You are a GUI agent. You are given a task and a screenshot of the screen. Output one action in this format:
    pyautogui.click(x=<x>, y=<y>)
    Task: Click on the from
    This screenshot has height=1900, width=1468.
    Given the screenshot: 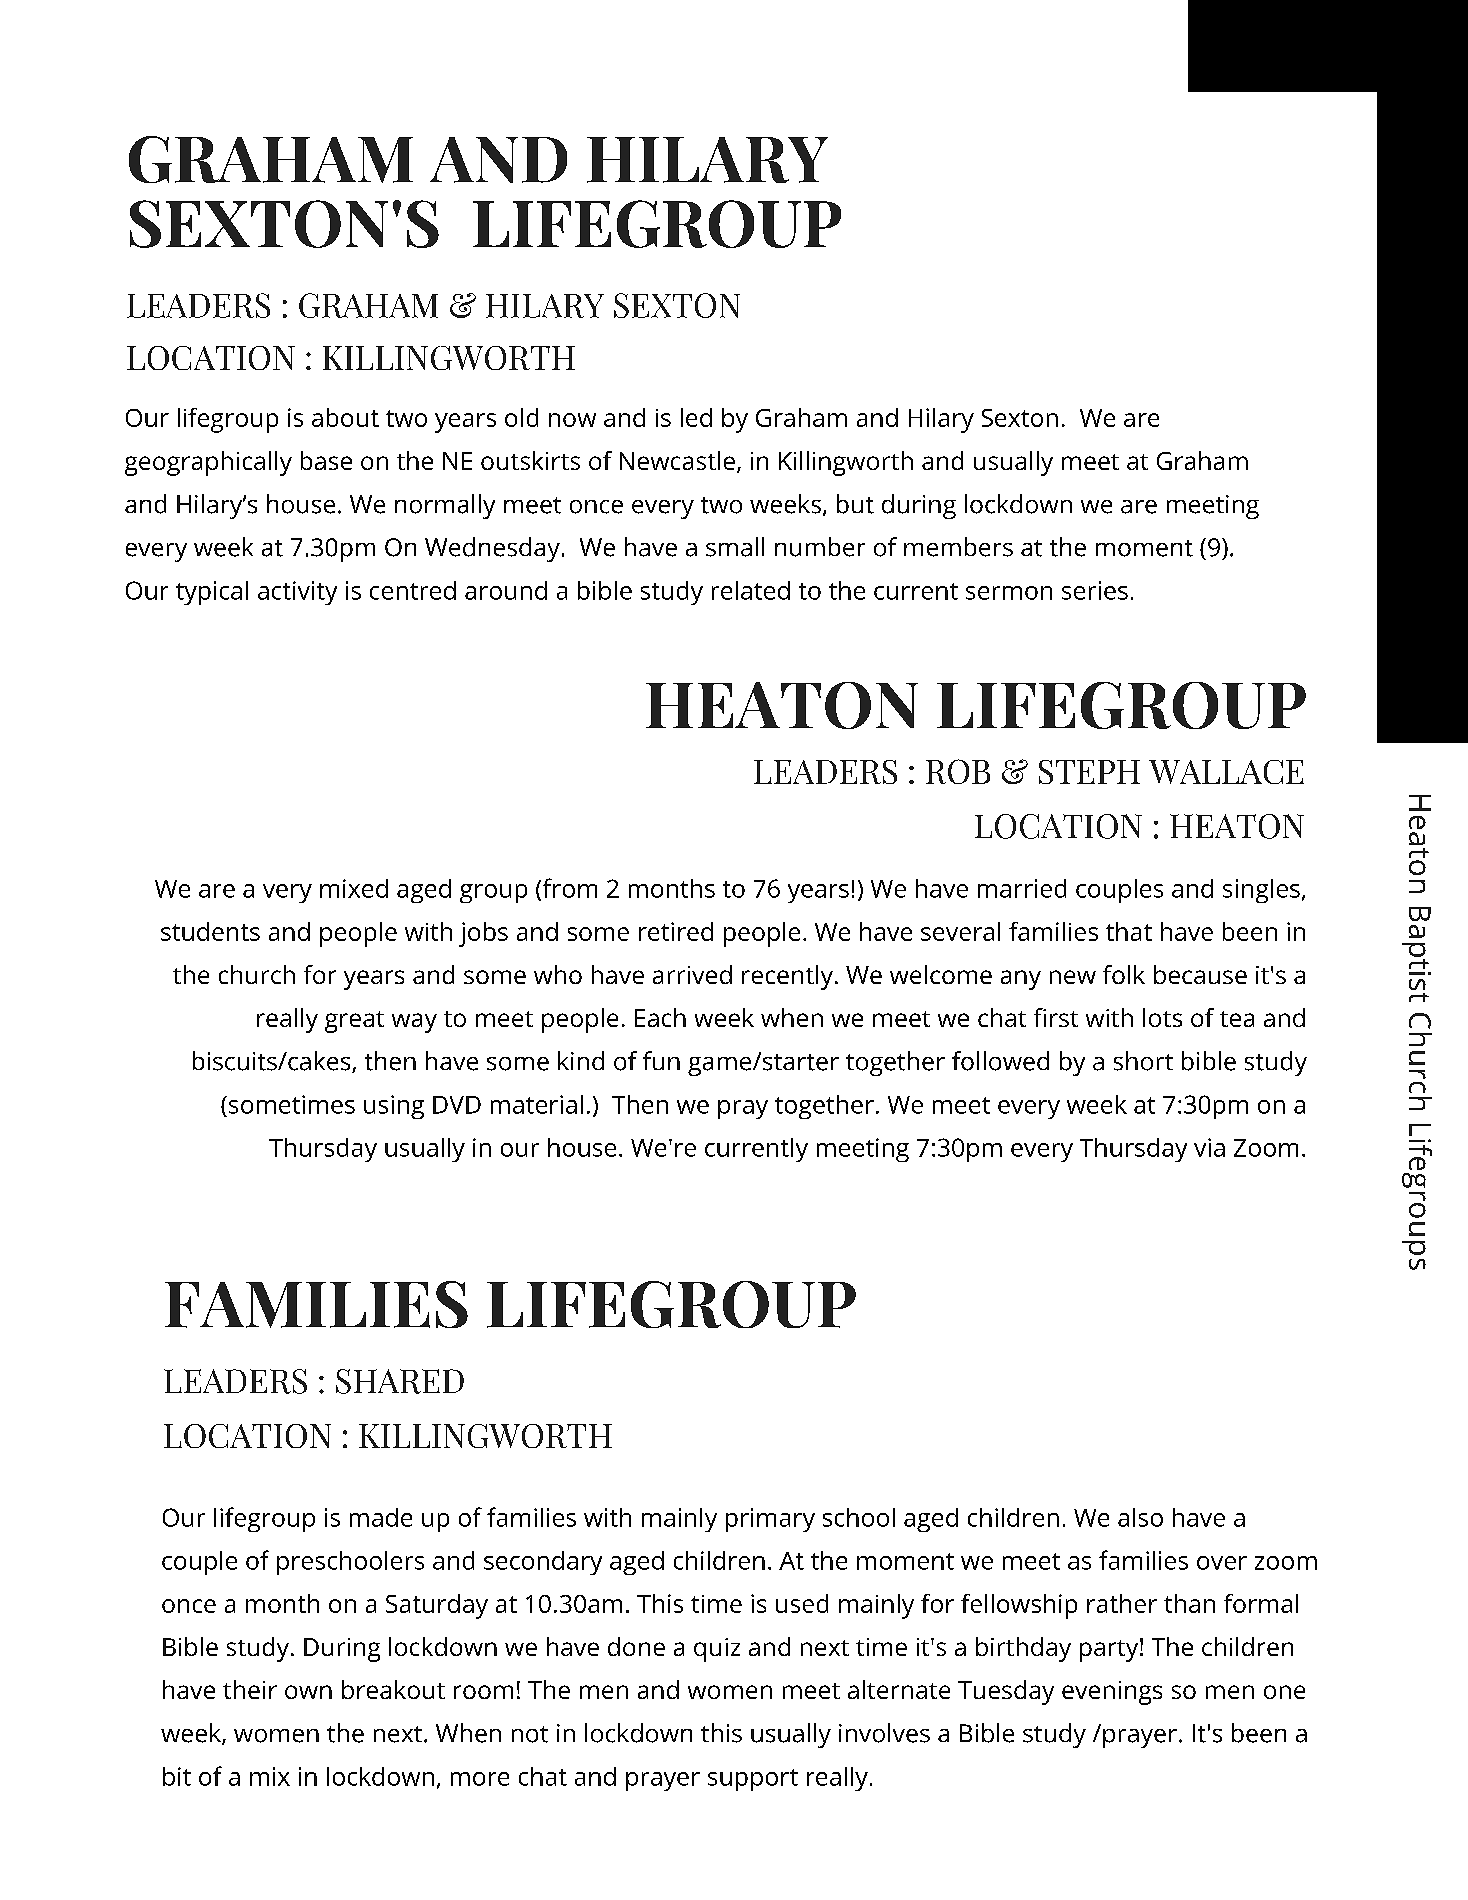 What is the action you would take?
    pyautogui.click(x=570, y=888)
